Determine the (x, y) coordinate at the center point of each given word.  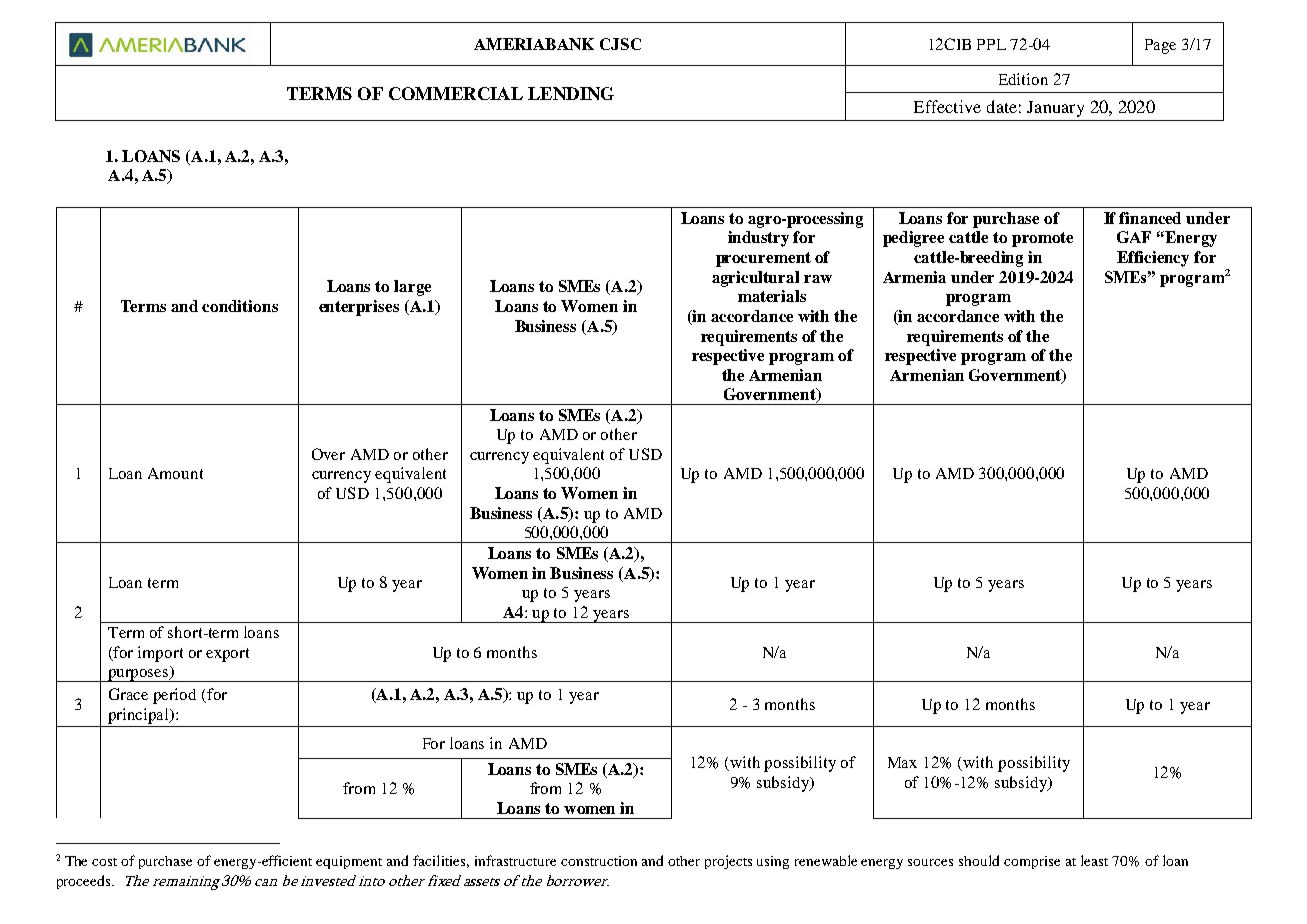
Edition (1023, 79)
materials (772, 296)
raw (818, 279)
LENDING (571, 93)
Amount (175, 473)
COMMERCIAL (456, 93)
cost (104, 862)
